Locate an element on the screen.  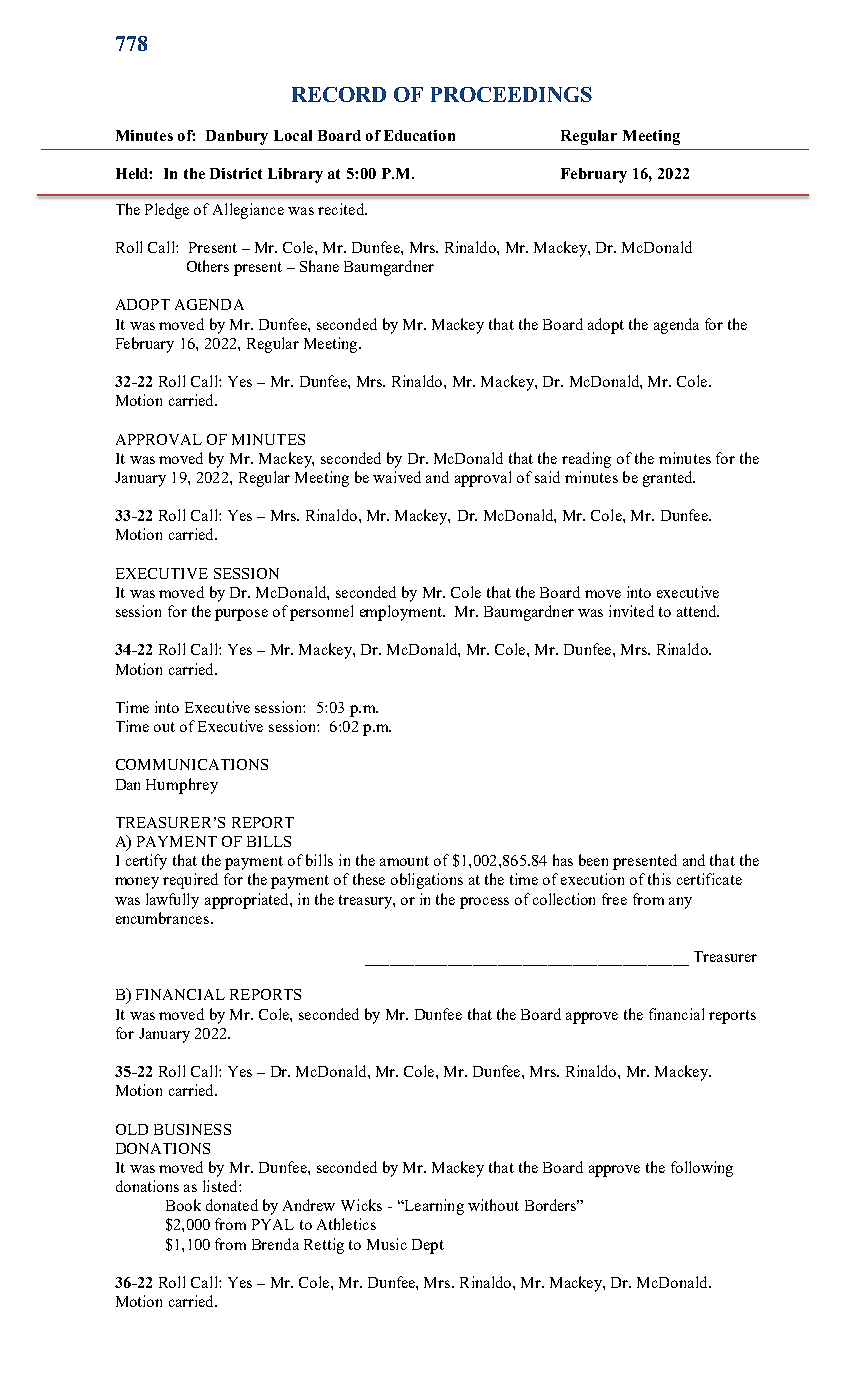
Education is located at coordinates (419, 135).
